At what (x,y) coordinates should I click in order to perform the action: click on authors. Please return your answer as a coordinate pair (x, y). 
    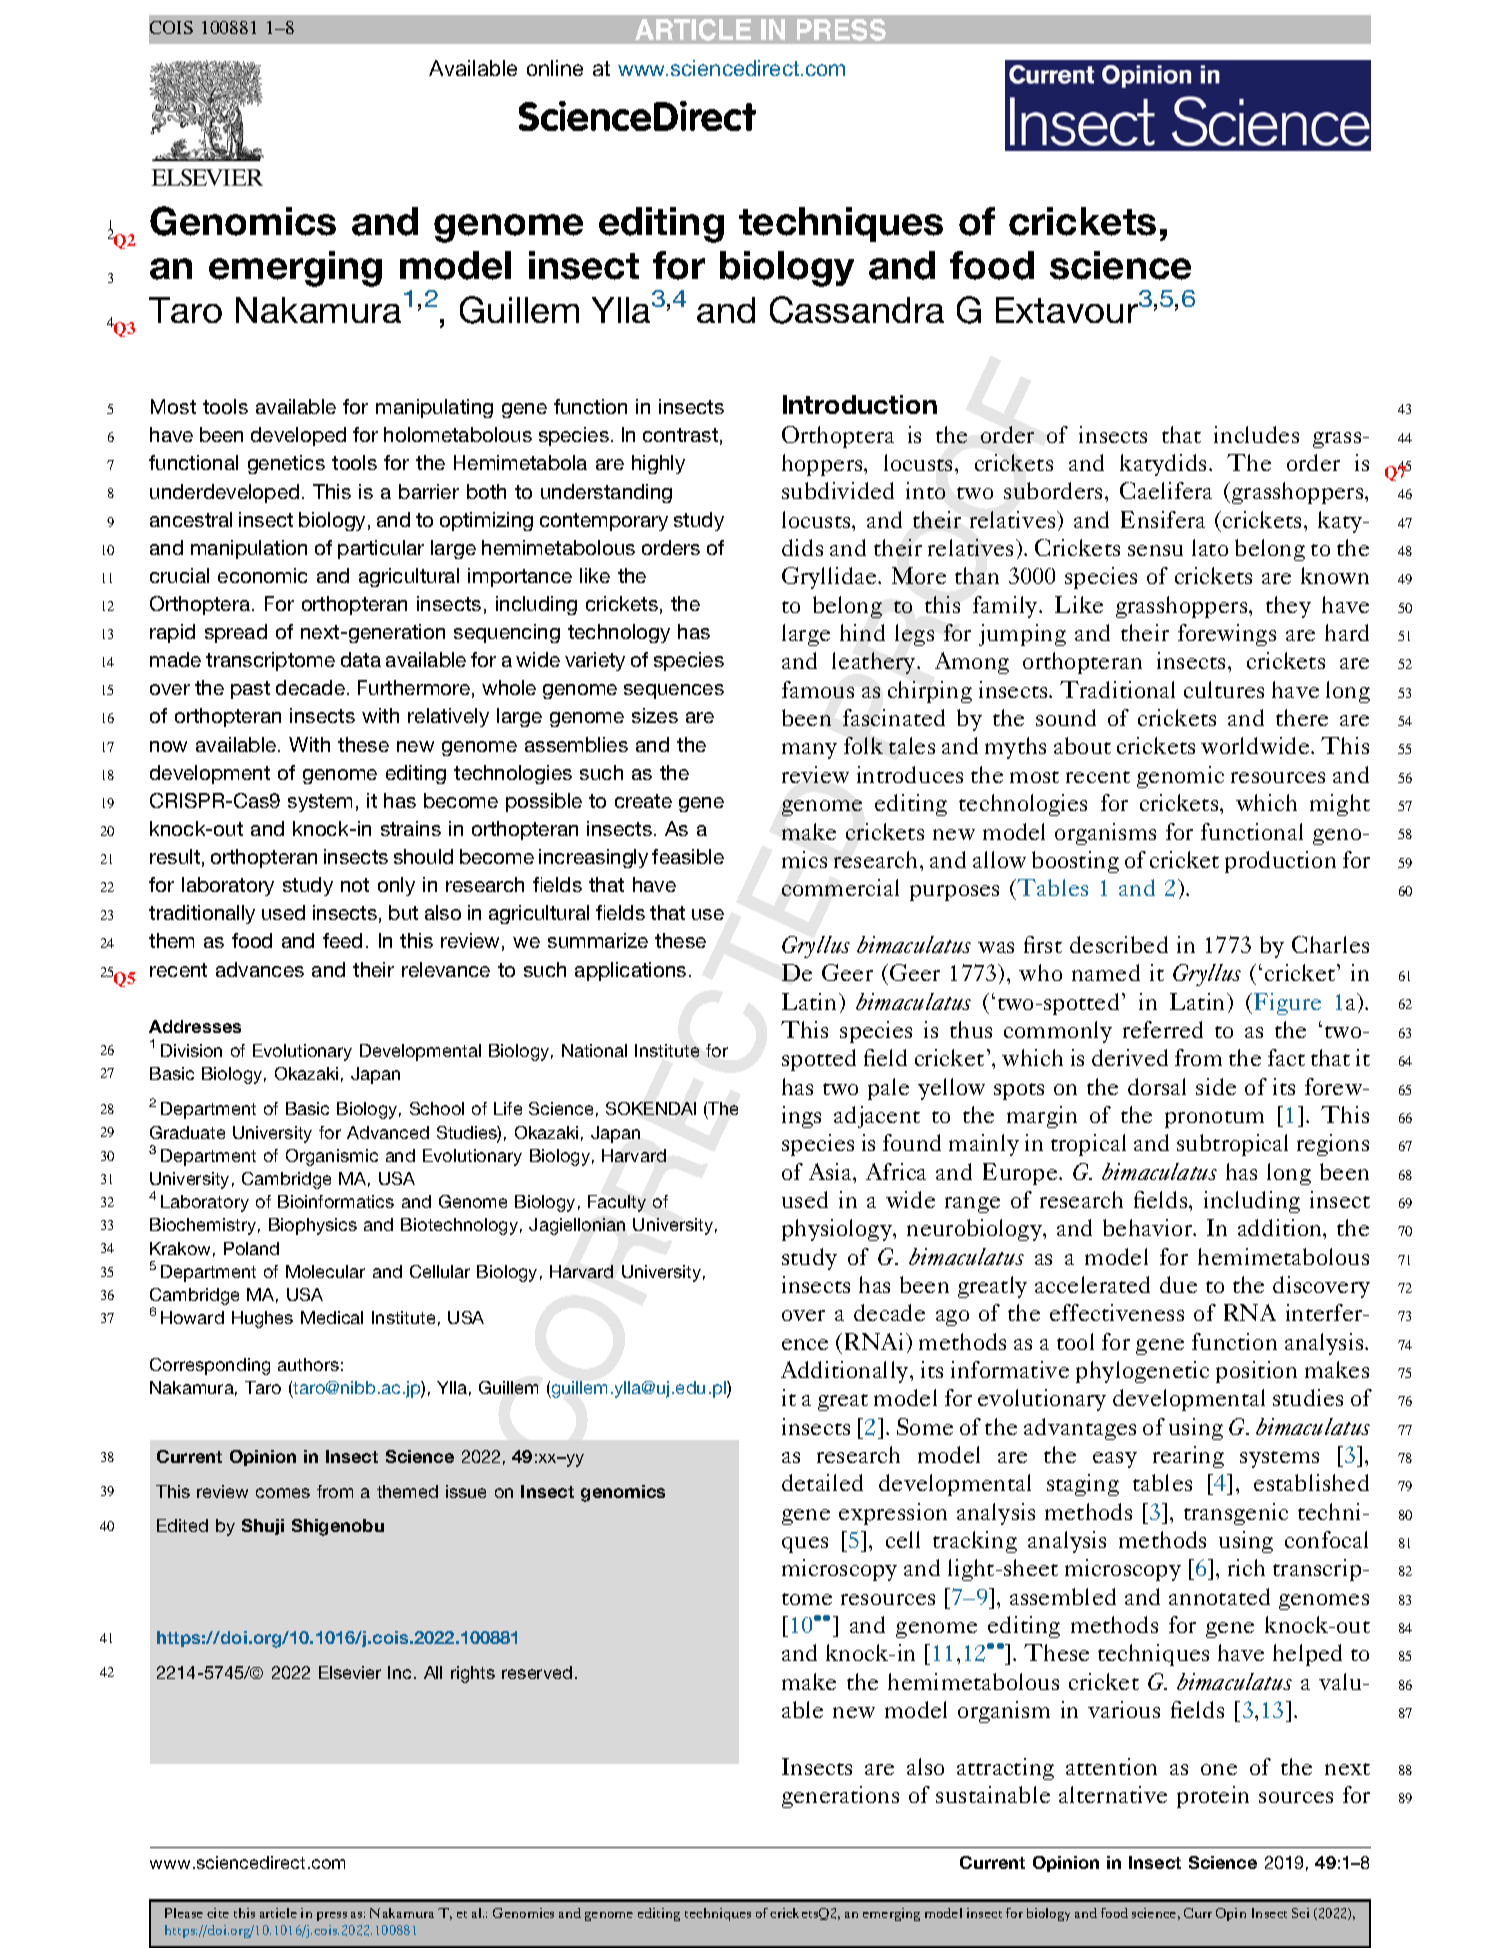
    Looking at the image, I should click on (308, 1364).
